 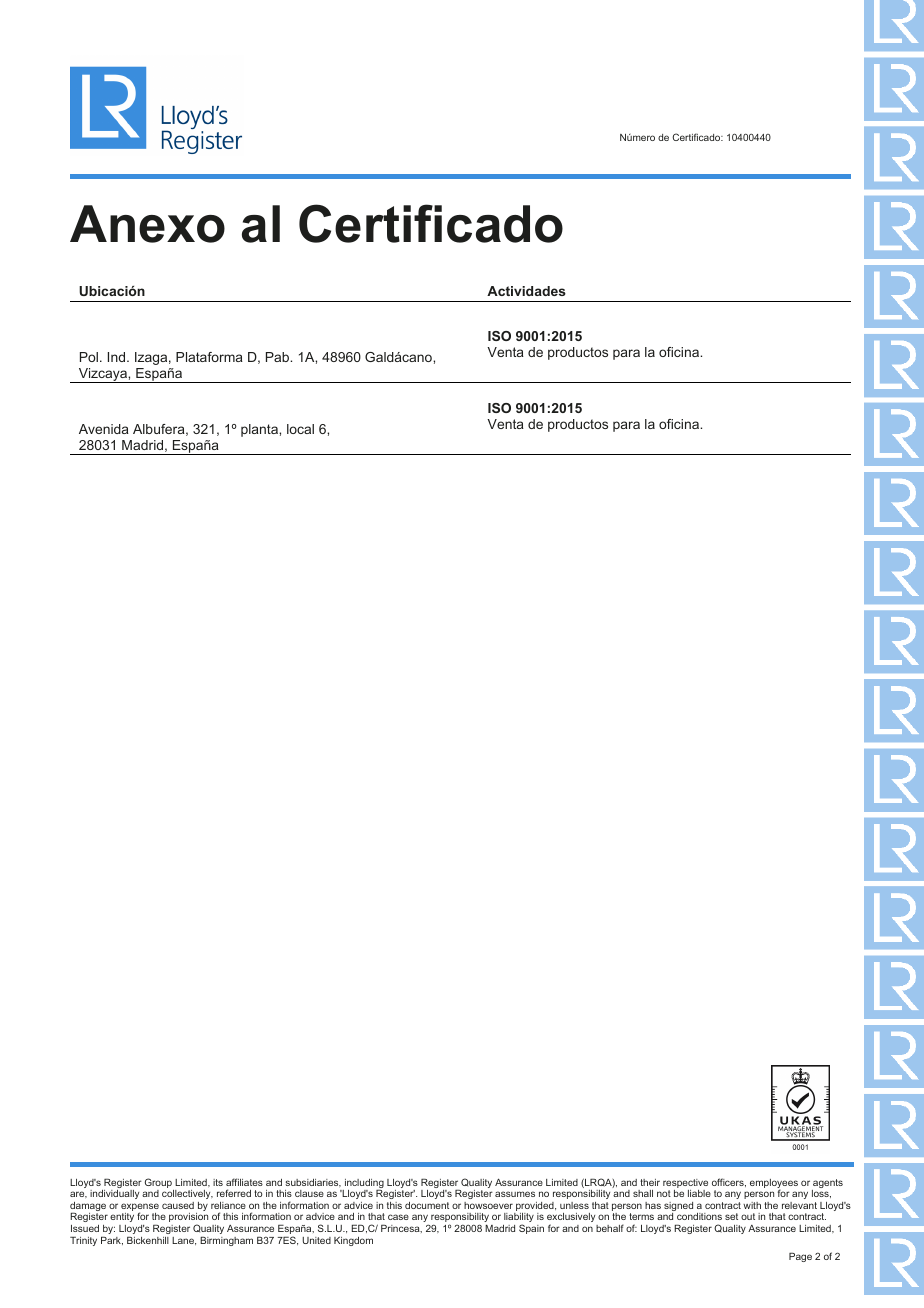 What do you see at coordinates (244, 1182) in the document?
I see `affiliates` at bounding box center [244, 1182].
